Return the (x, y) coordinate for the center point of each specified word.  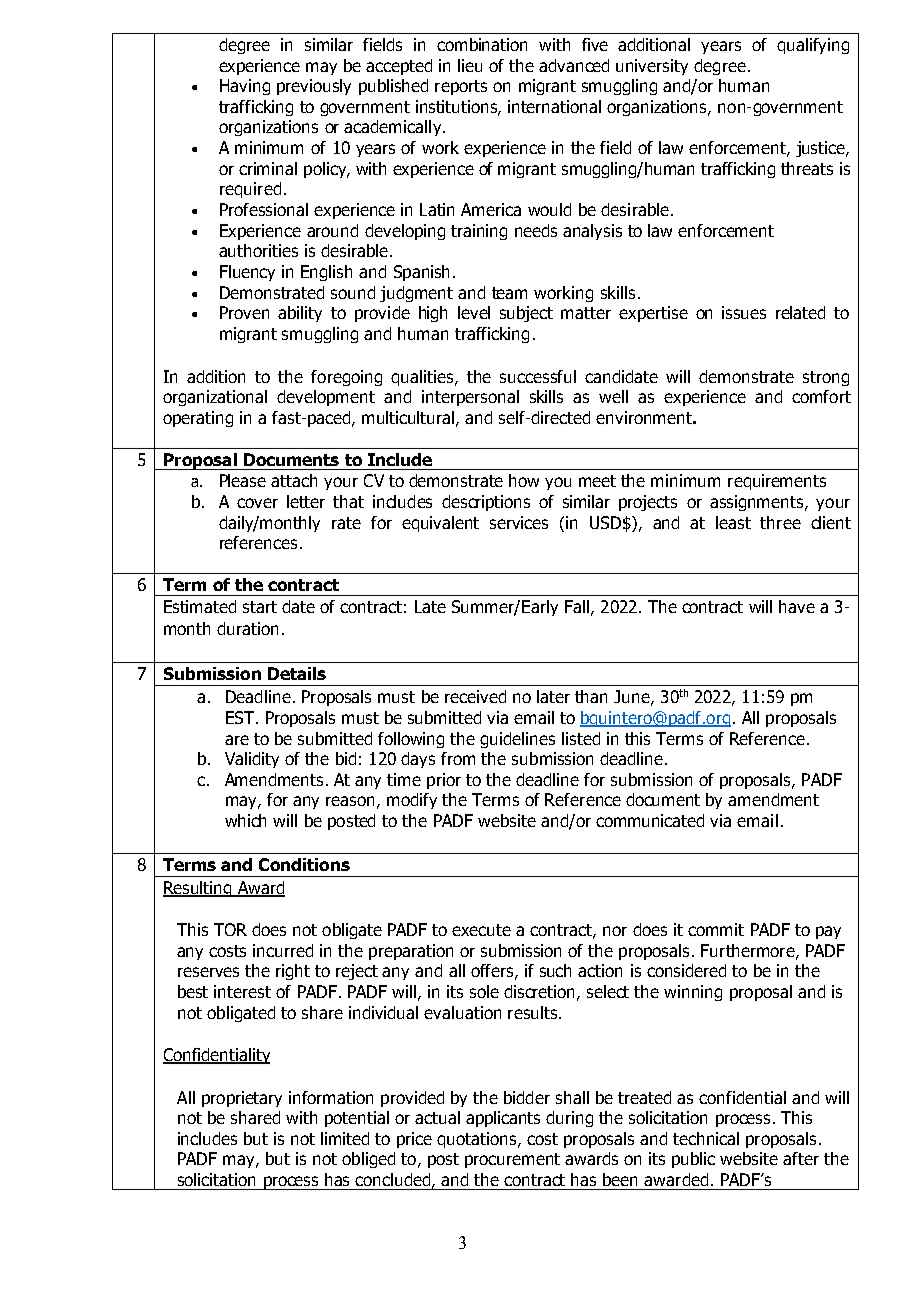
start (260, 607)
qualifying (813, 46)
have (797, 606)
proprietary (242, 1099)
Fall (577, 606)
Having (245, 87)
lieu (470, 65)
